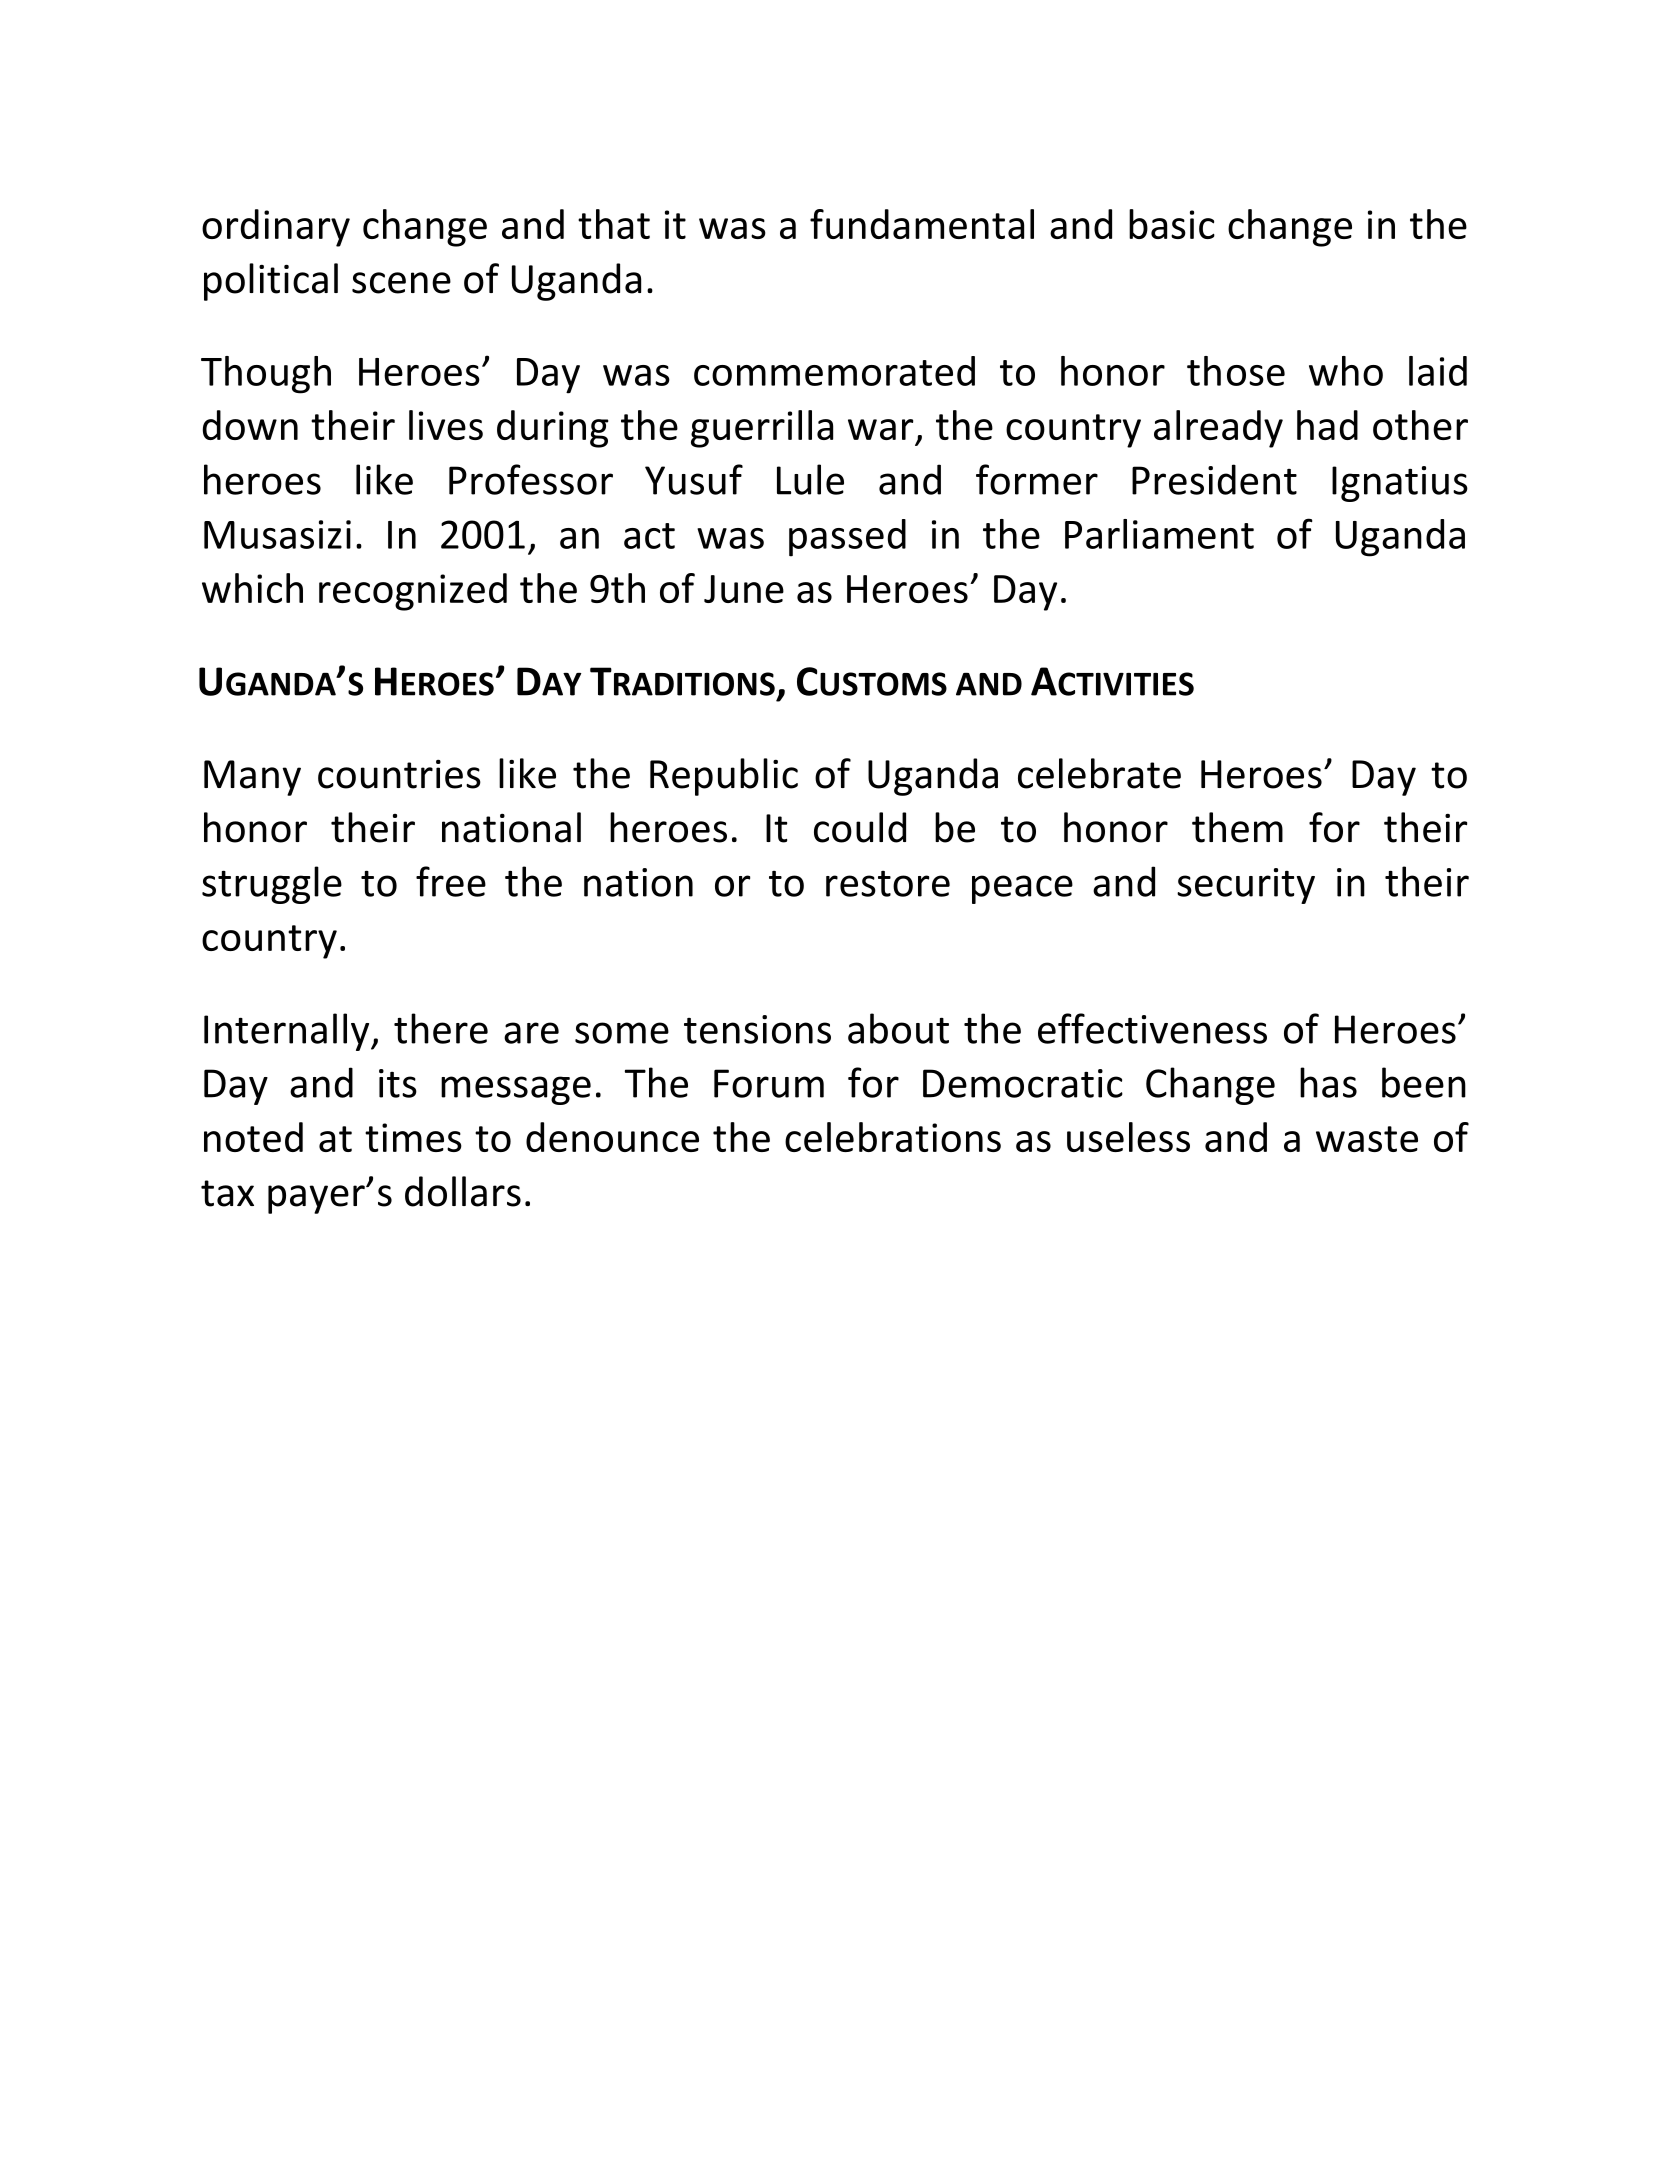 Image resolution: width=1670 pixels, height=2161 pixels. Describe the element at coordinates (888, 884) in the document. I see `restore` at that location.
